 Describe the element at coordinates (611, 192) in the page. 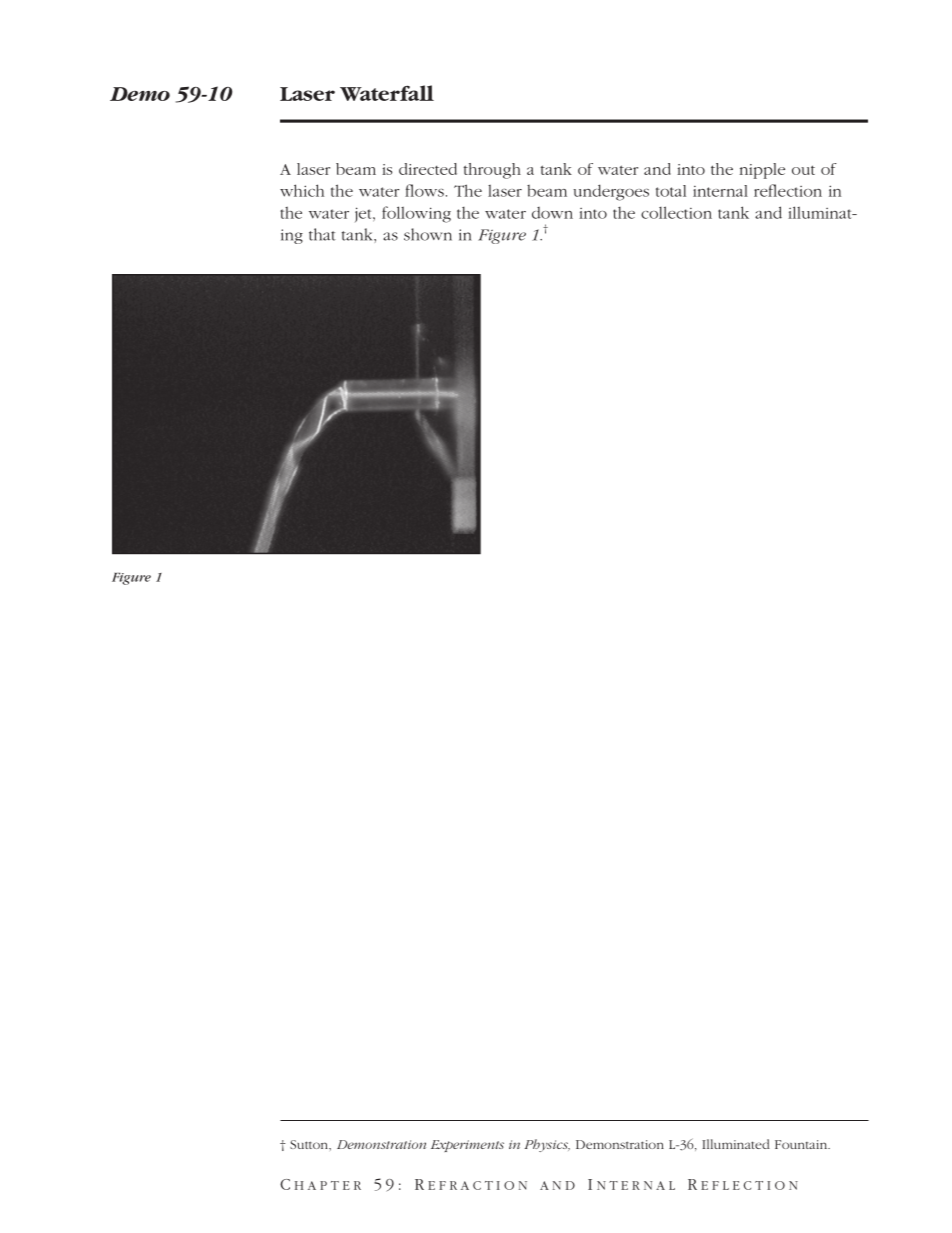

I see `undergoes` at that location.
